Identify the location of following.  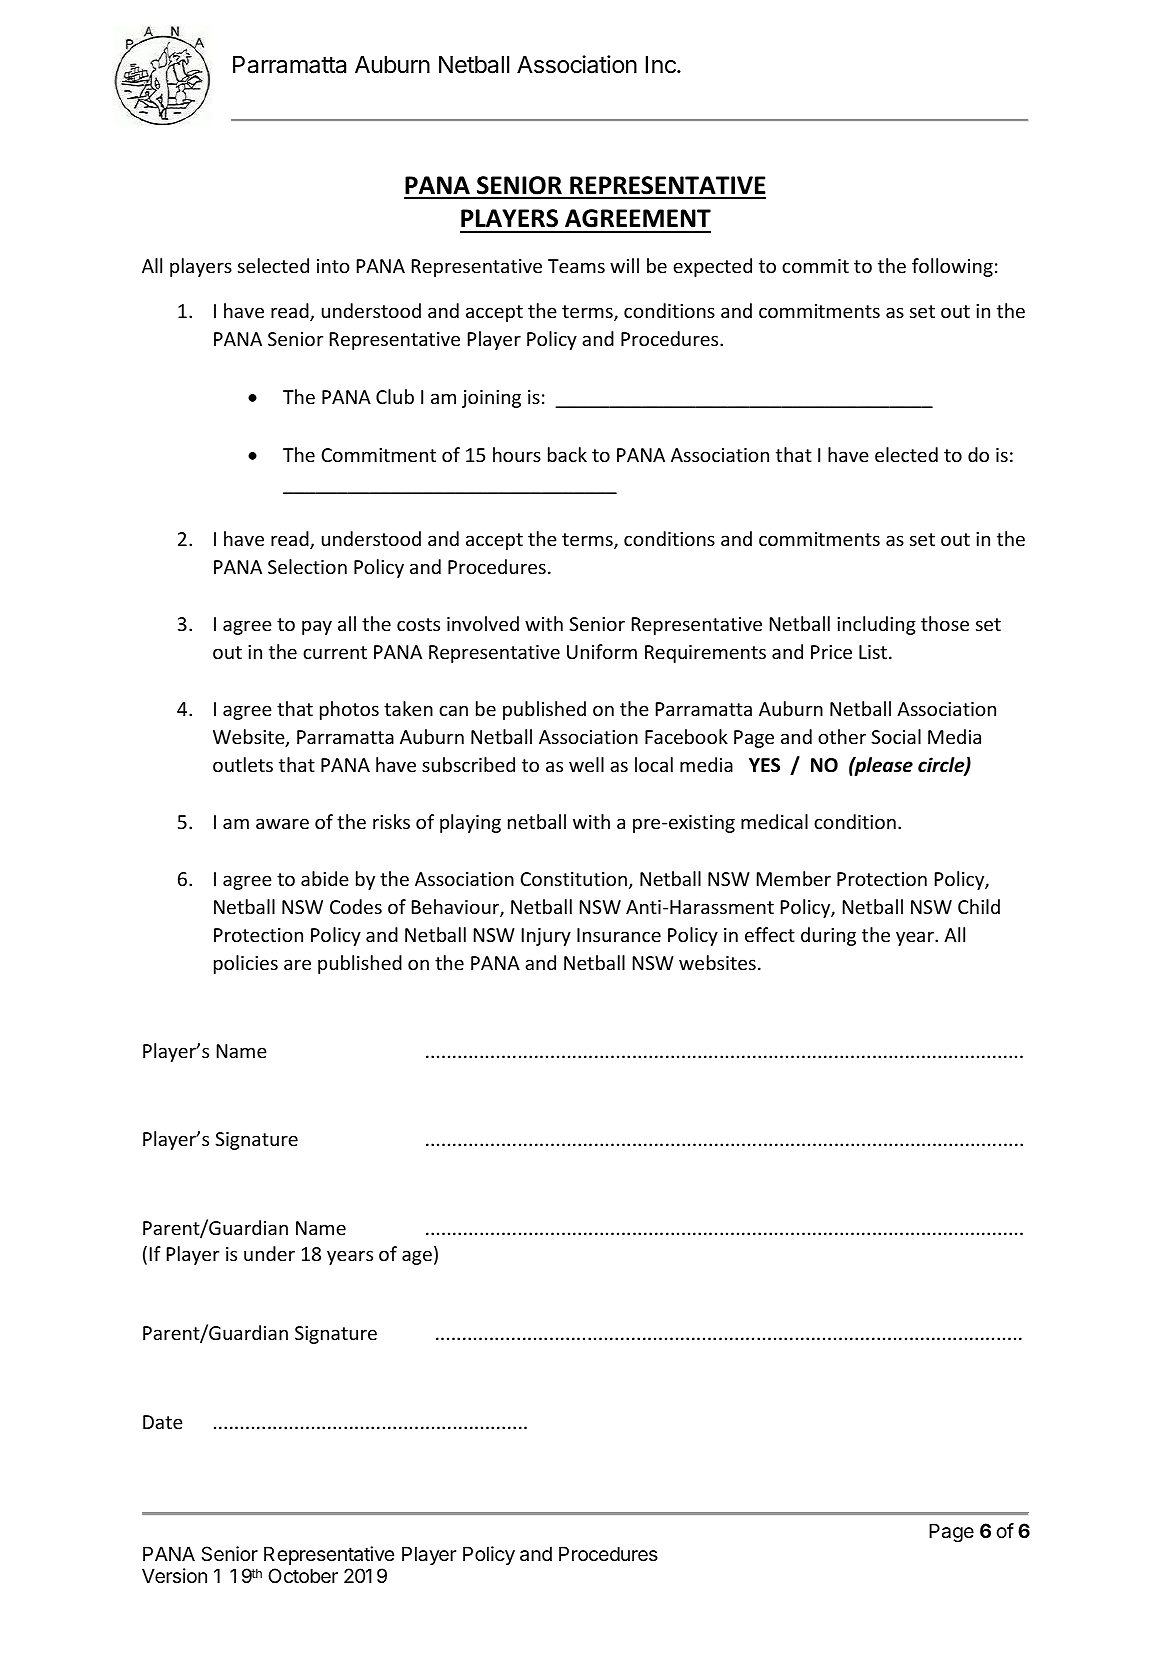
(952, 267).
